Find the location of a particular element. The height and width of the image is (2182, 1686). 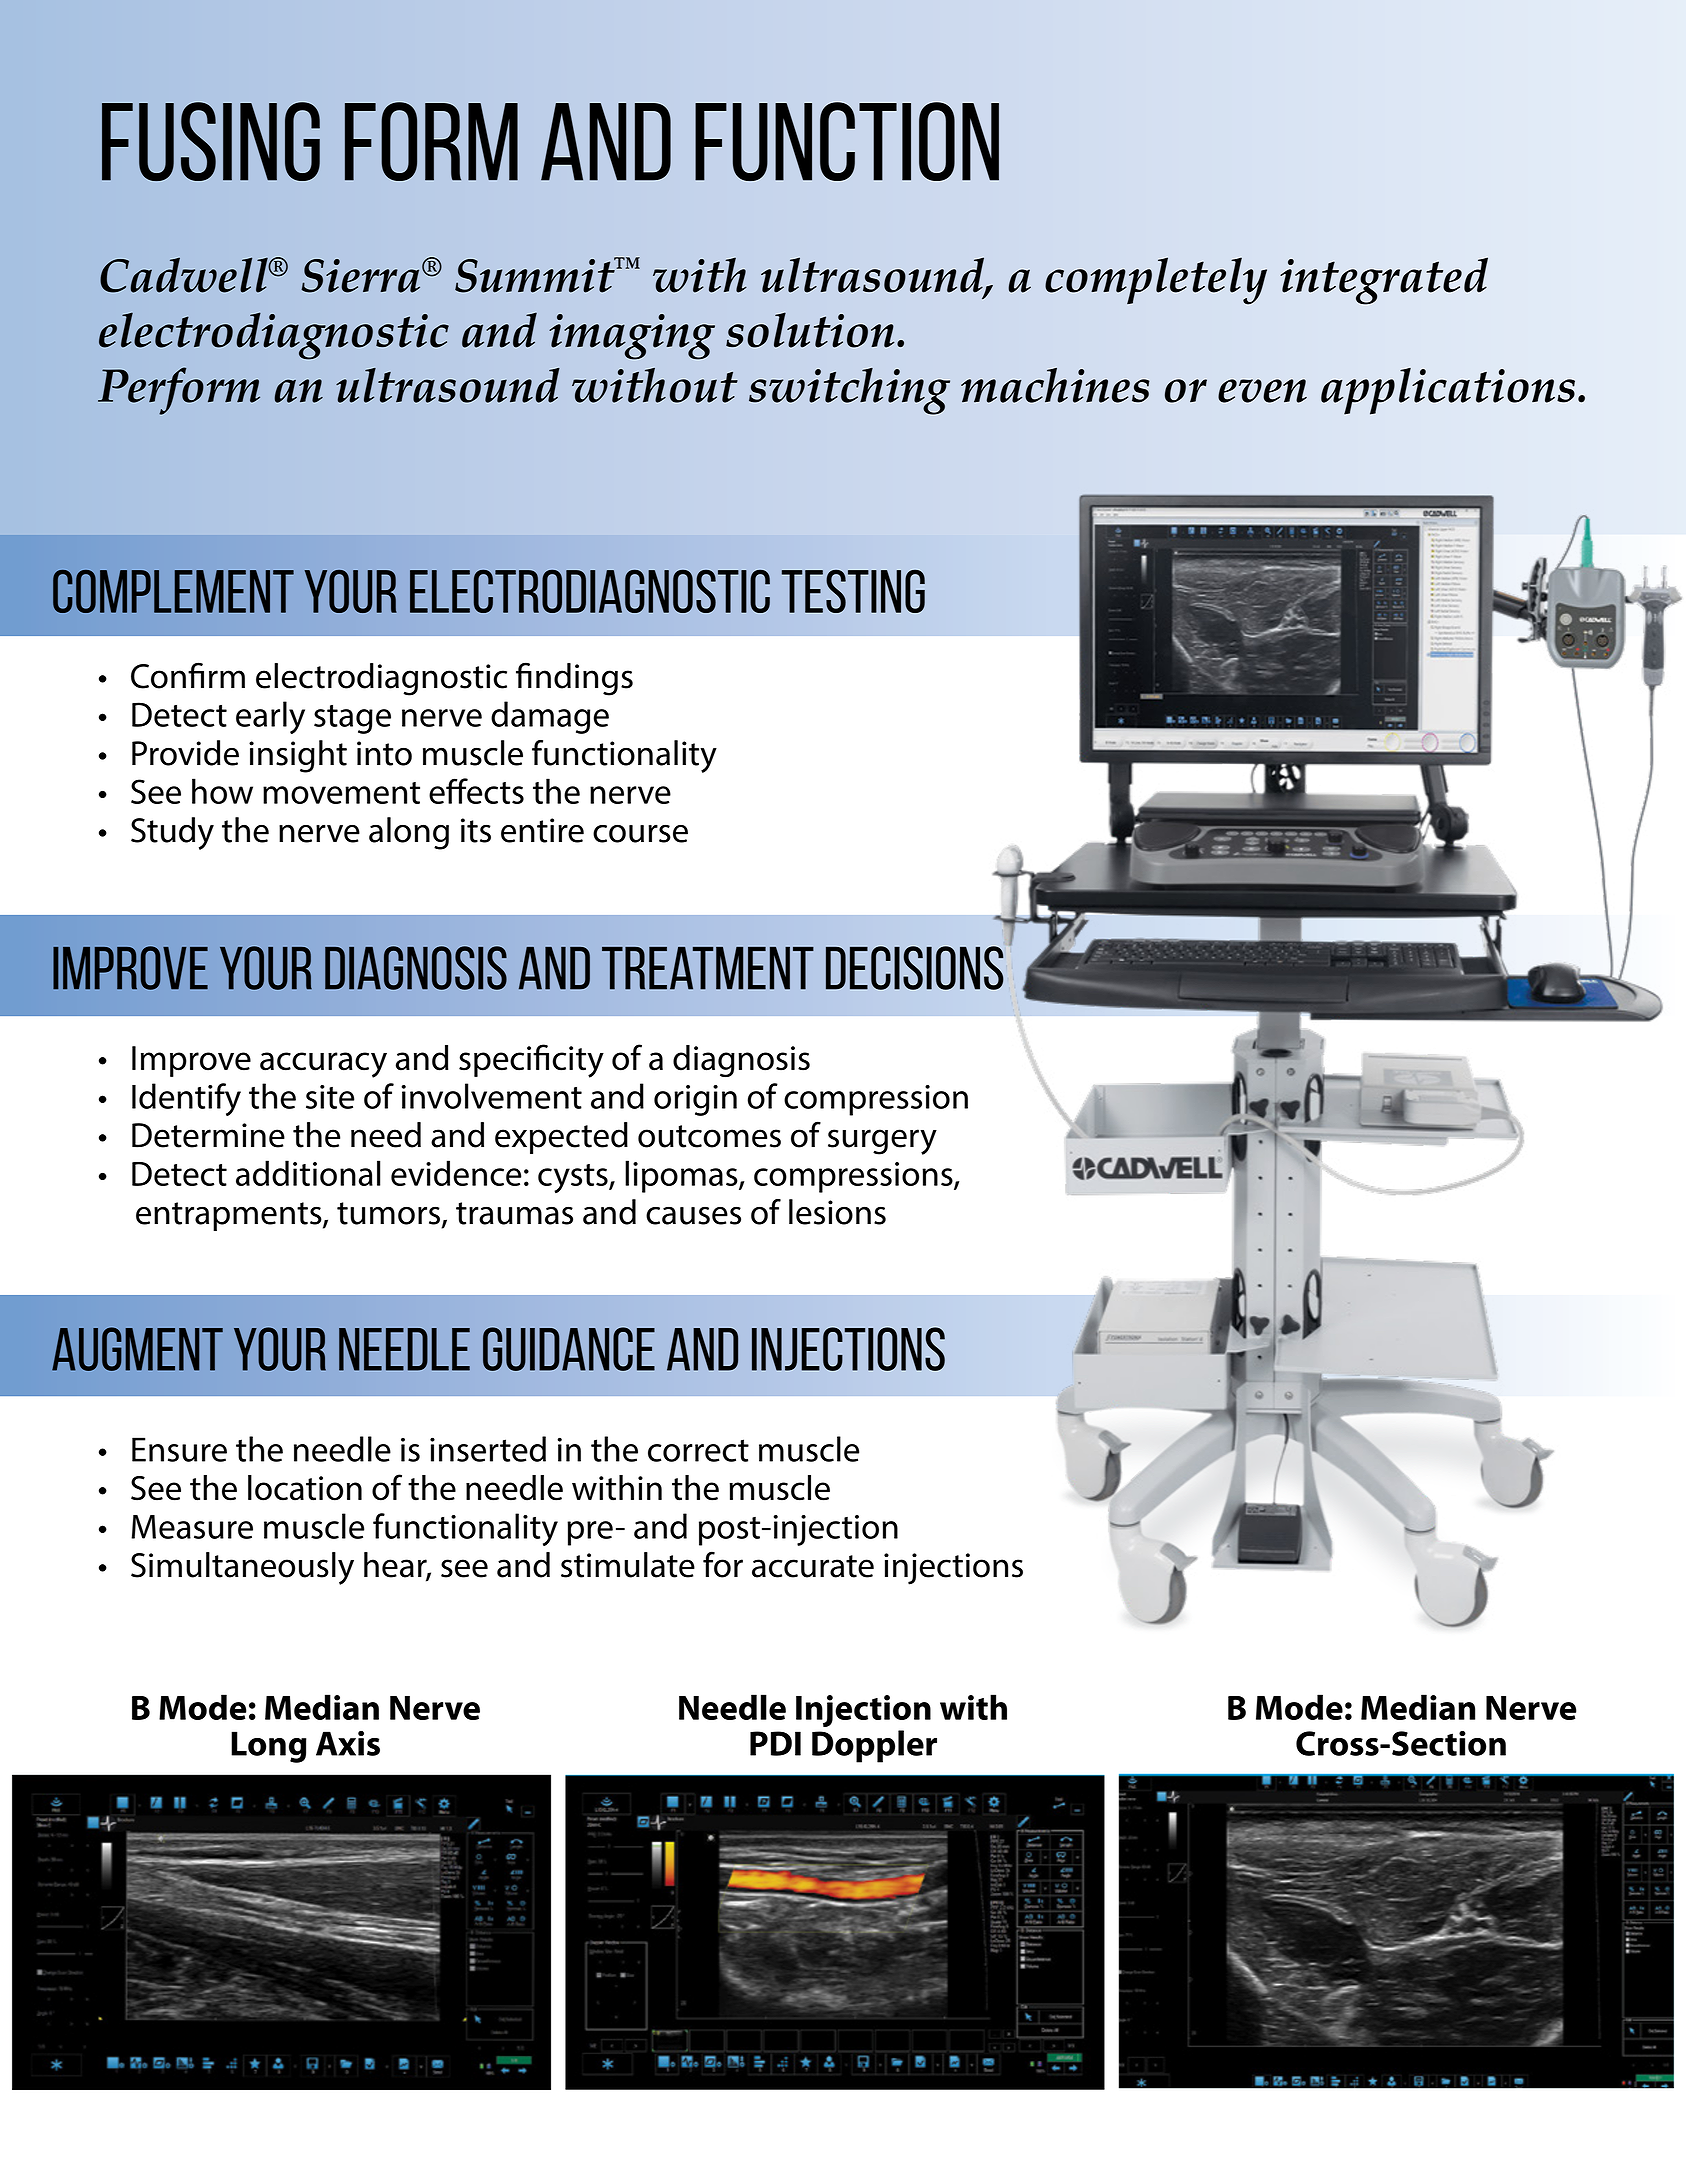

surgery is located at coordinates (882, 1142).
